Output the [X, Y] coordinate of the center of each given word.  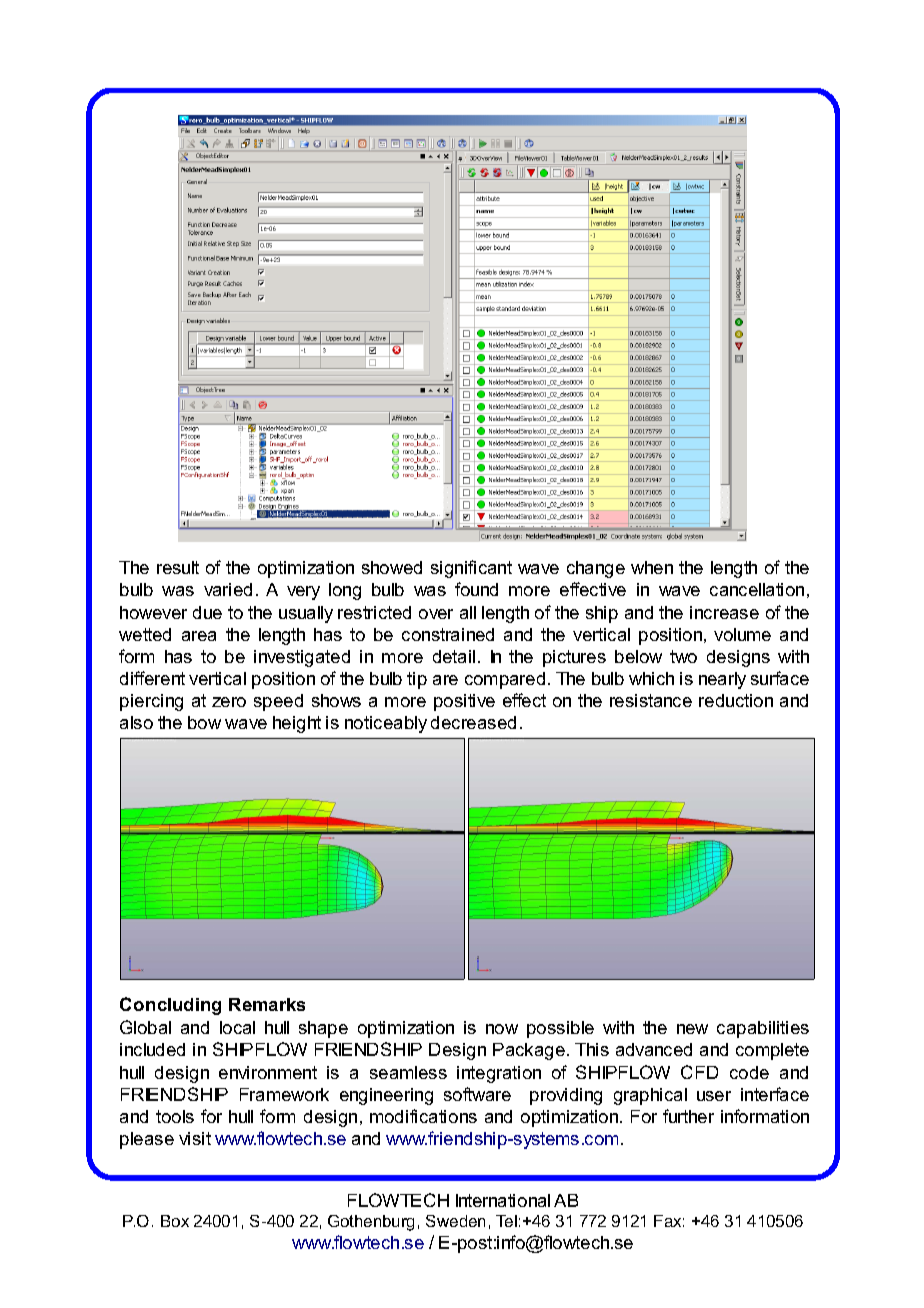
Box [175, 1221]
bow [204, 722]
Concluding [170, 1006]
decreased [473, 722]
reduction [736, 700]
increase [724, 612]
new [692, 1029]
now [502, 1029]
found [476, 589]
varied [228, 589]
